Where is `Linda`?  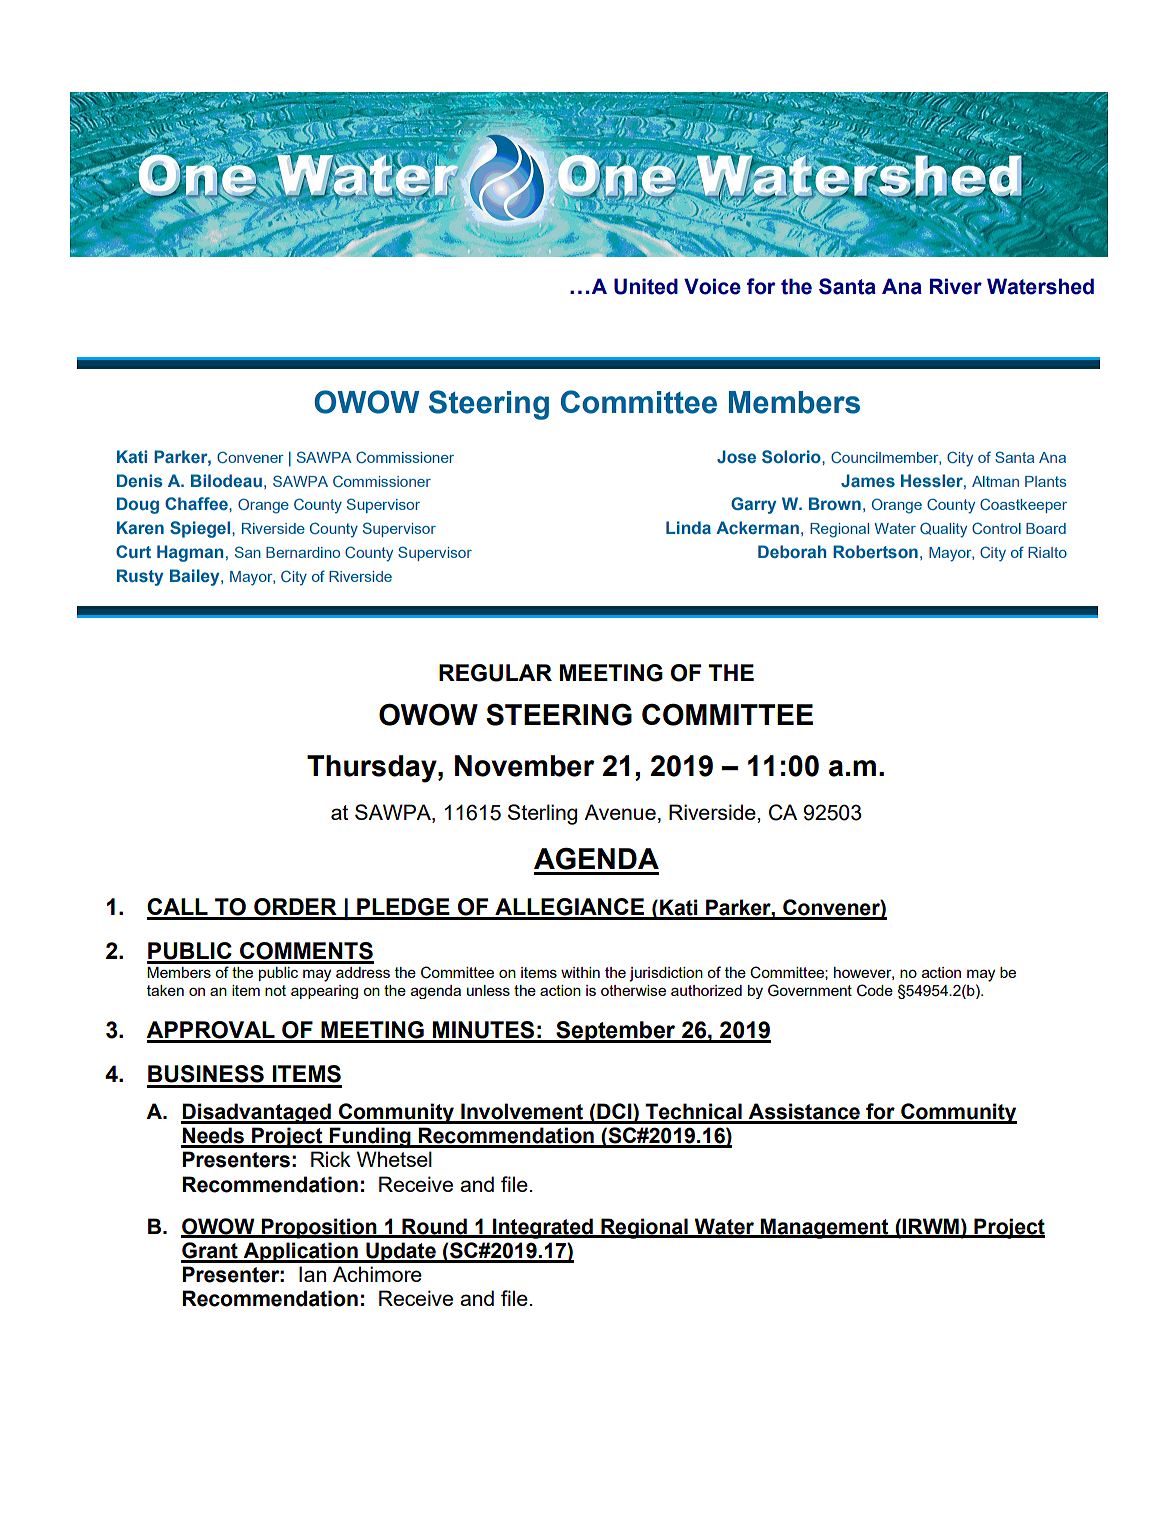 Linda is located at coordinates (688, 527).
